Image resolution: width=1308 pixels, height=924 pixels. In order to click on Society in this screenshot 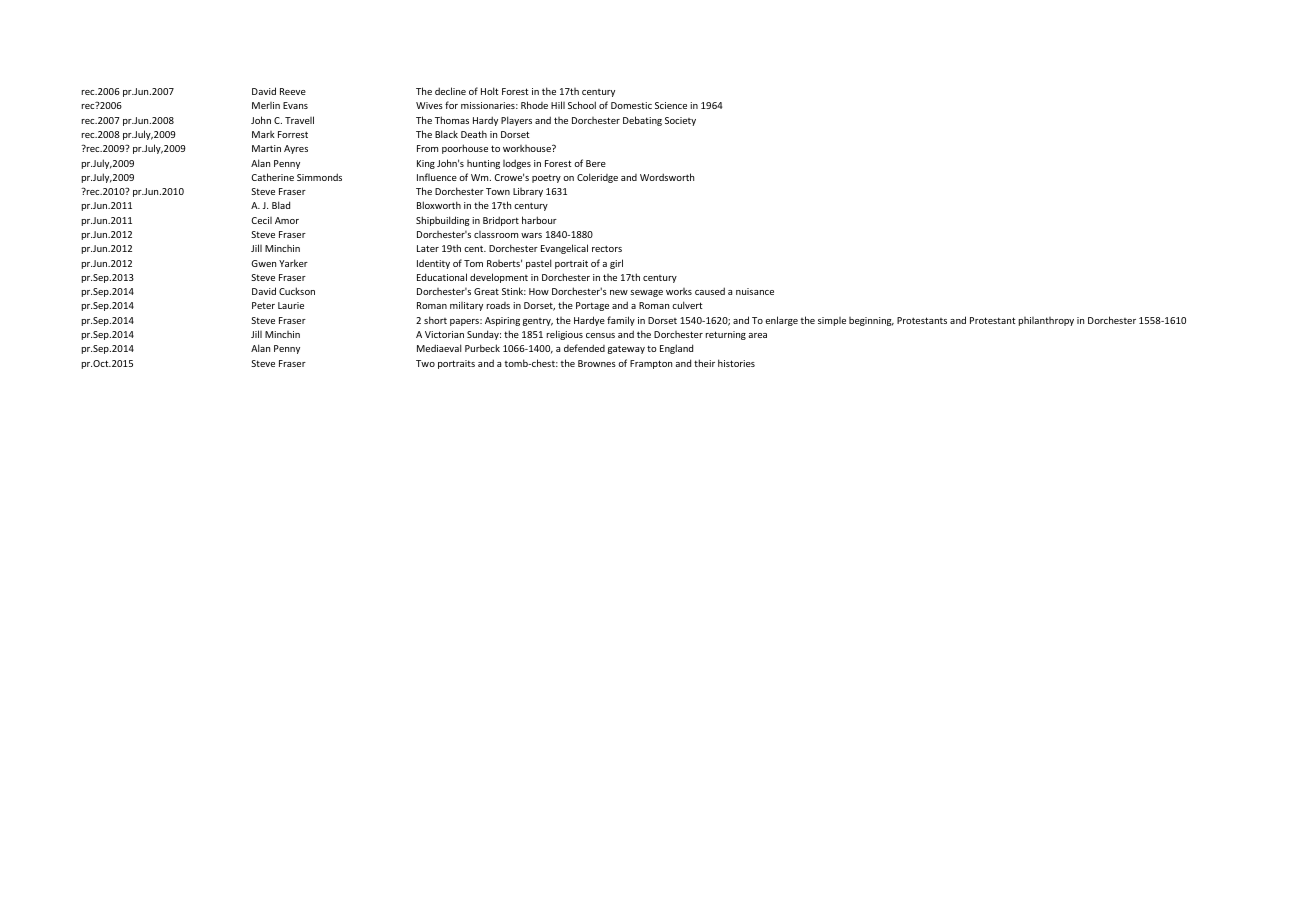, I will do `click(680, 121)`.
